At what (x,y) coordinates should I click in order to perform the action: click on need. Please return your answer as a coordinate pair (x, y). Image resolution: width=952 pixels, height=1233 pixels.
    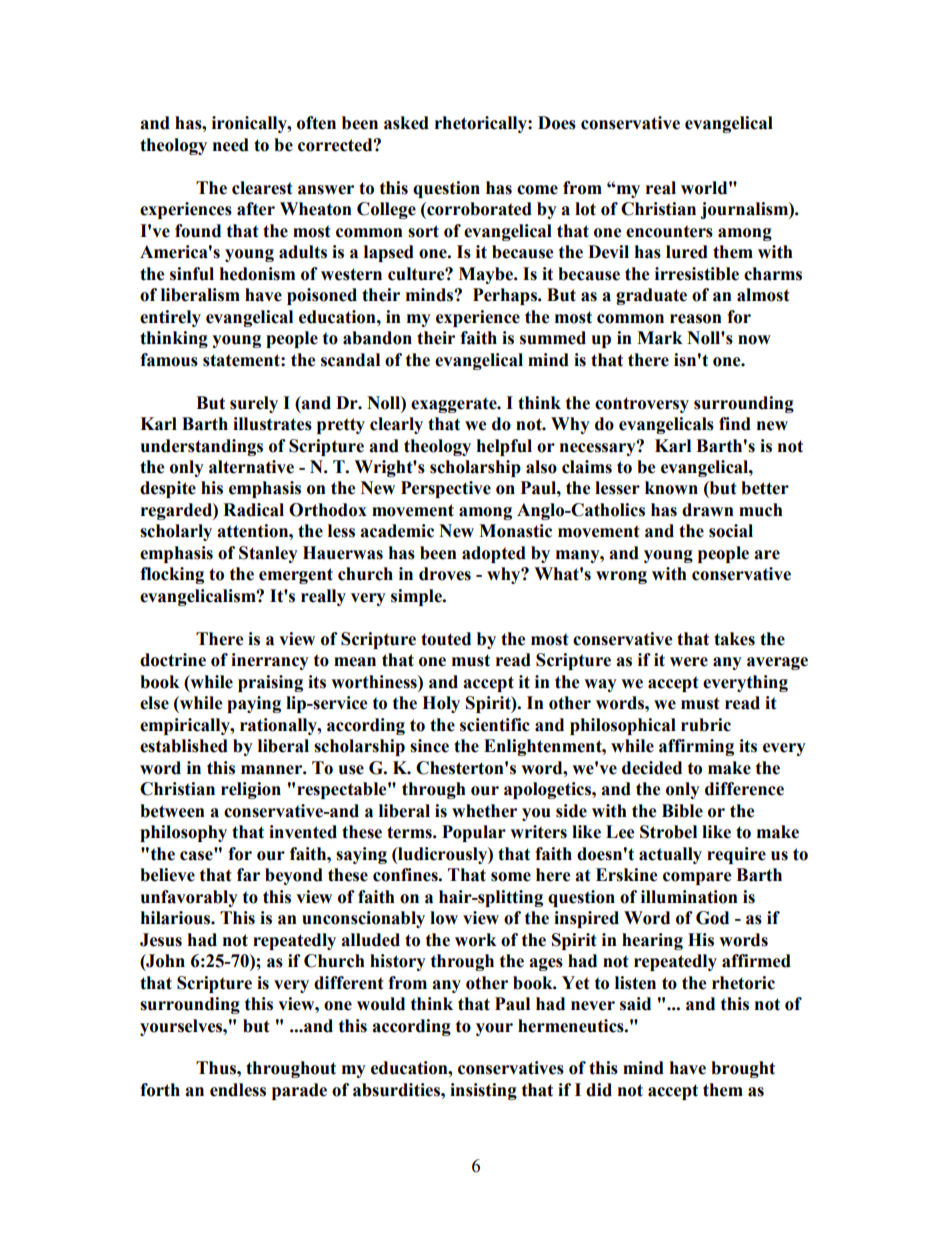
    Looking at the image, I should click on (231, 145).
